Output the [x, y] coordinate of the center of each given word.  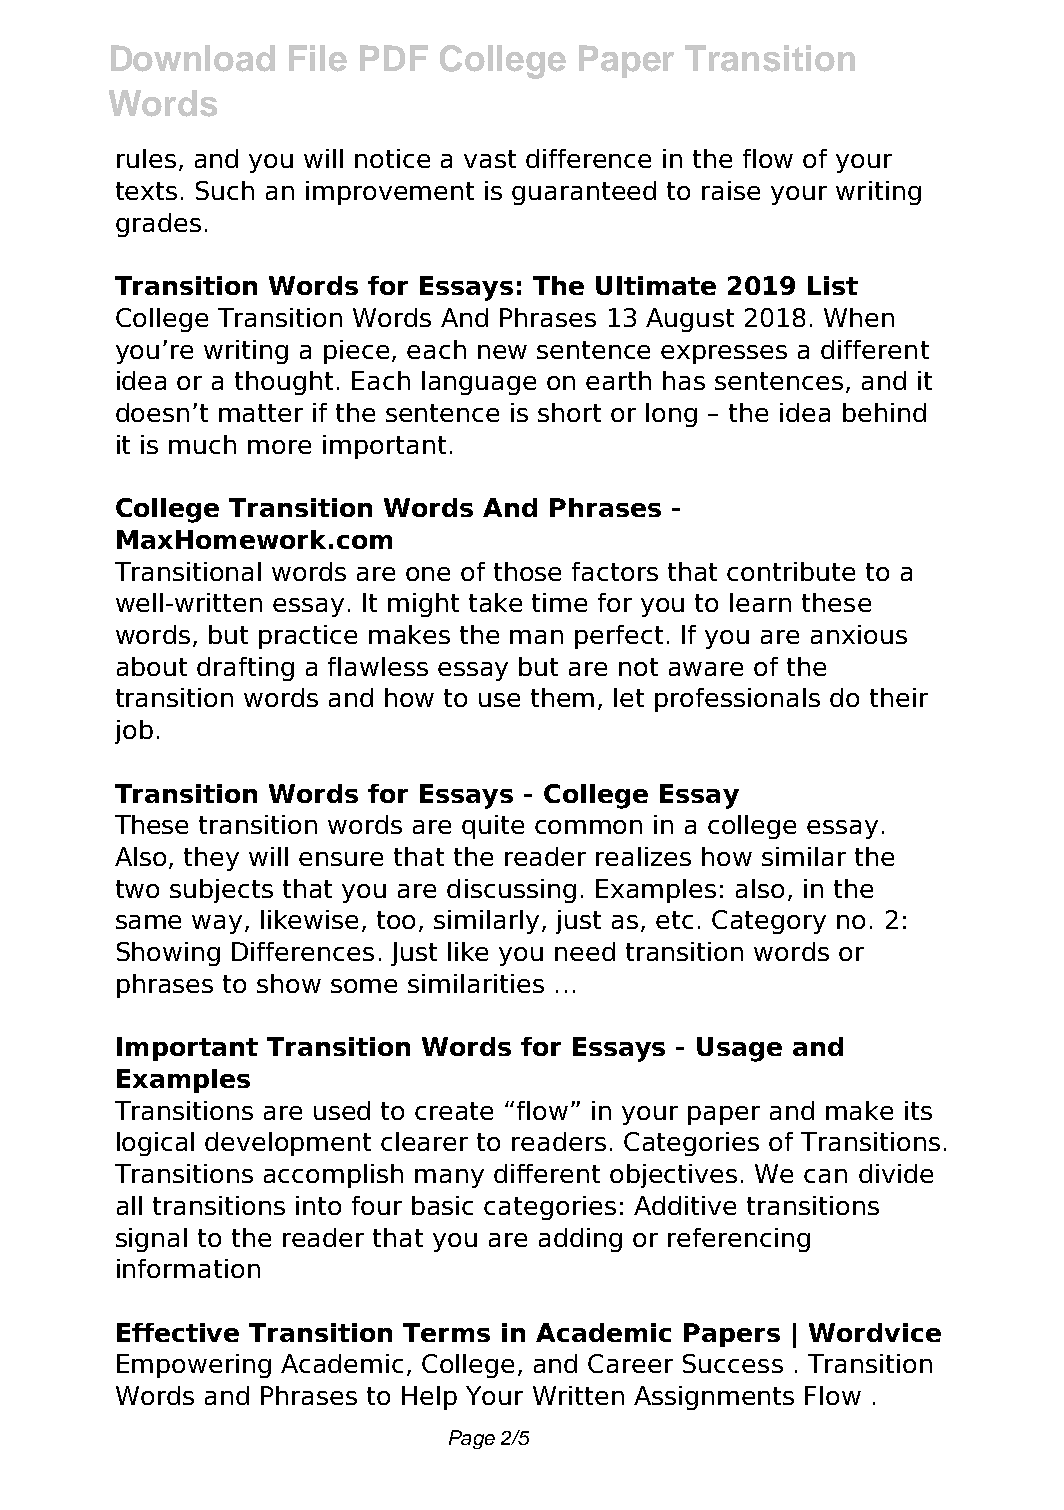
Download [193, 58]
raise [731, 190]
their [899, 697]
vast [490, 159]
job [134, 732]
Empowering [194, 1366]
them [562, 697]
